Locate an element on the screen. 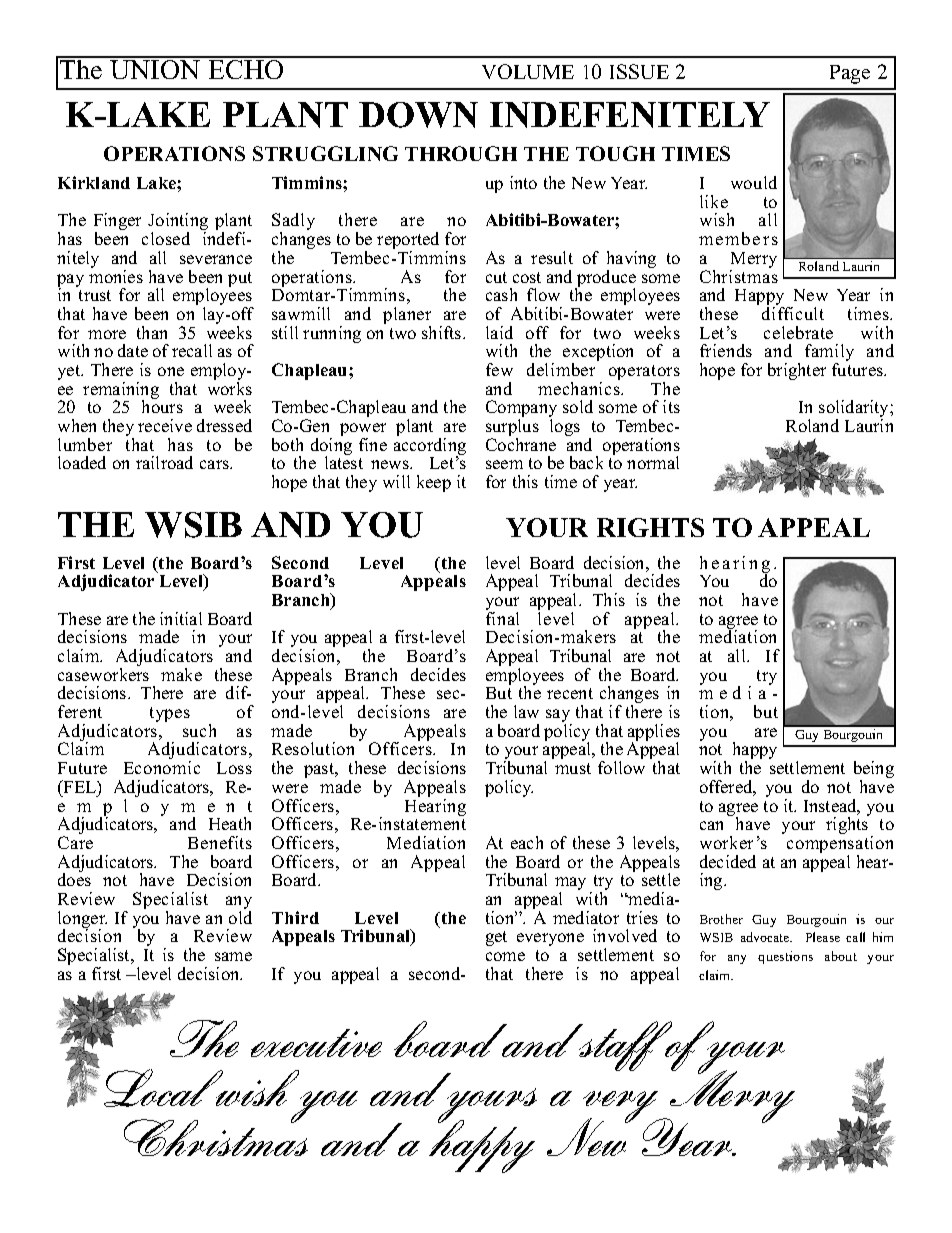 Image resolution: width=952 pixels, height=1233 pixels. final is located at coordinates (502, 618).
